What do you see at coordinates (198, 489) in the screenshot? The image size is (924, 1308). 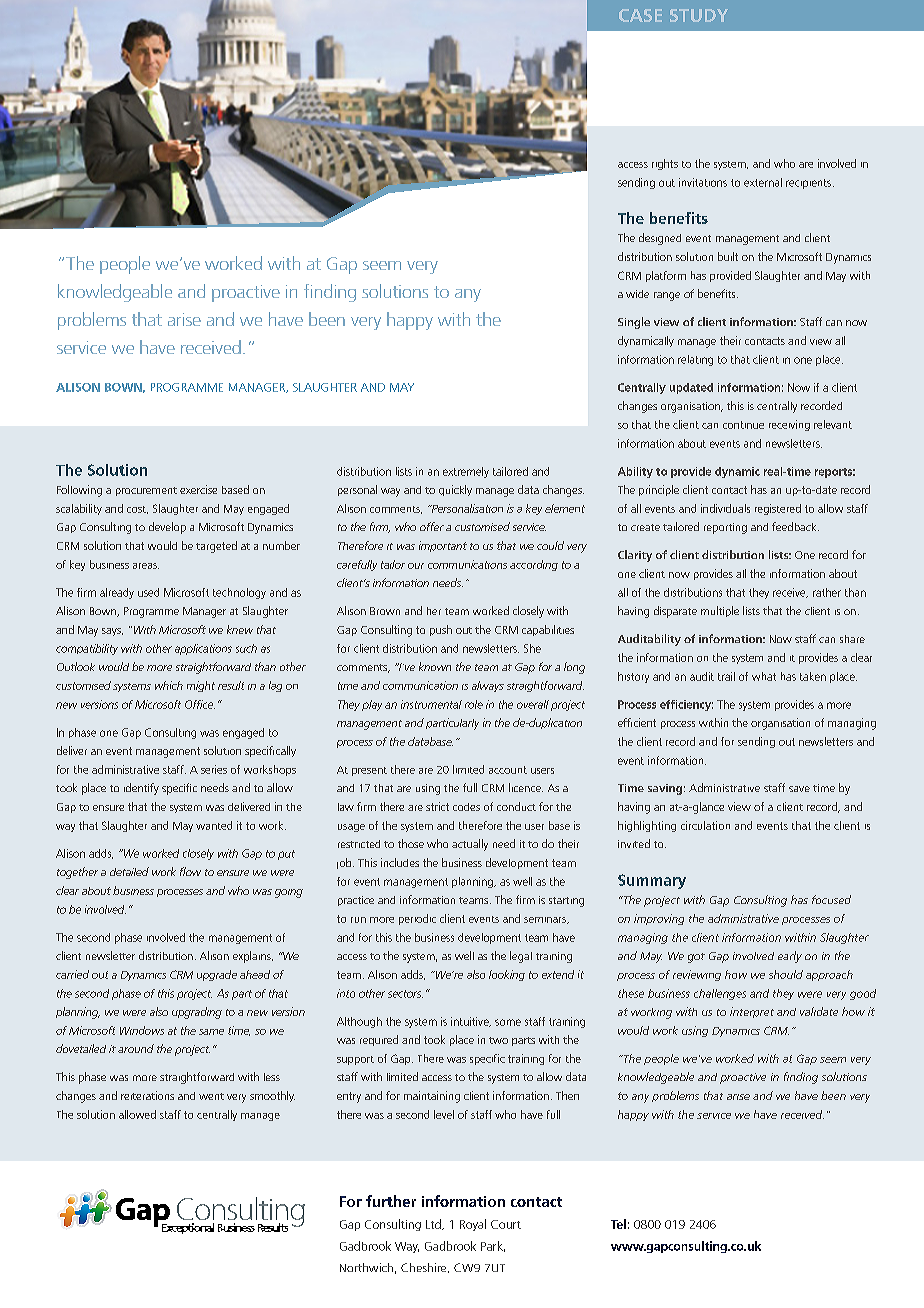 I see `exercise` at bounding box center [198, 489].
